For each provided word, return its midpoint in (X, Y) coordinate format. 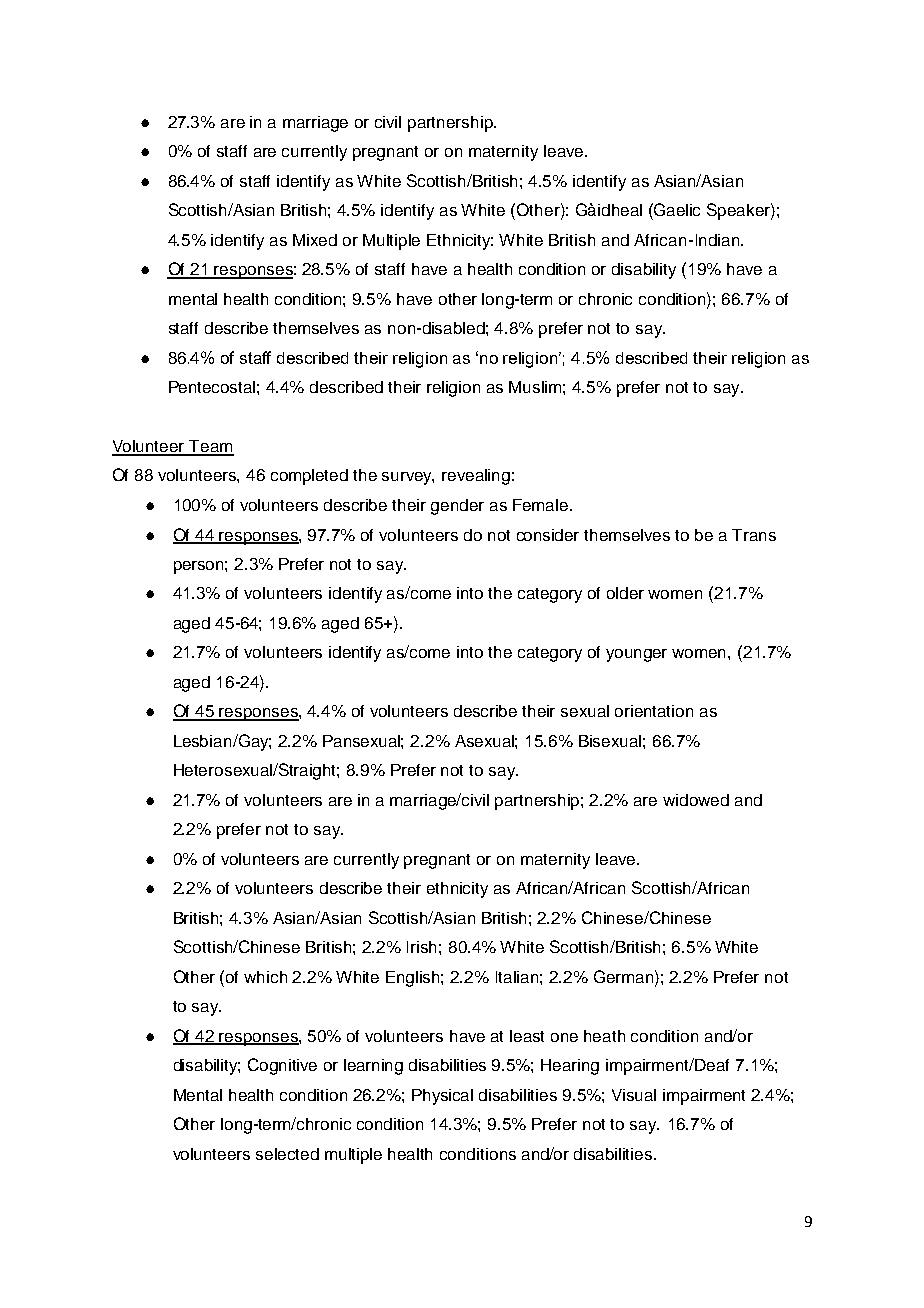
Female (540, 505)
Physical (442, 1097)
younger (636, 655)
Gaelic (676, 209)
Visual (634, 1095)
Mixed (315, 240)
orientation (654, 711)
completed (309, 477)
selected (287, 1154)
